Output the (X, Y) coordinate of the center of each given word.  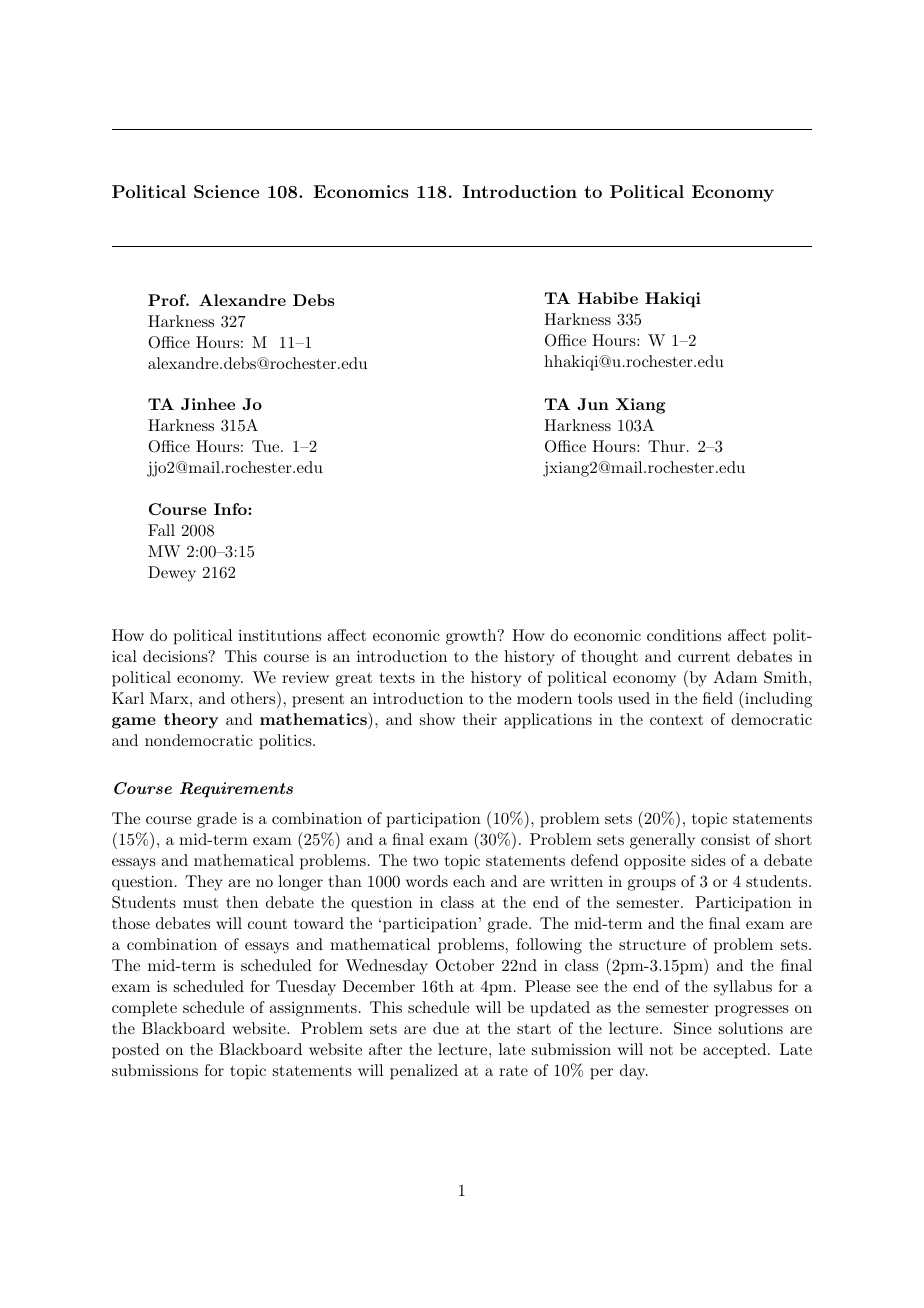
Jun (593, 404)
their (480, 719)
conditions (684, 635)
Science (226, 192)
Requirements (236, 790)
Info (231, 509)
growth (472, 637)
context (676, 720)
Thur (666, 446)
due (446, 1028)
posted (136, 1051)
